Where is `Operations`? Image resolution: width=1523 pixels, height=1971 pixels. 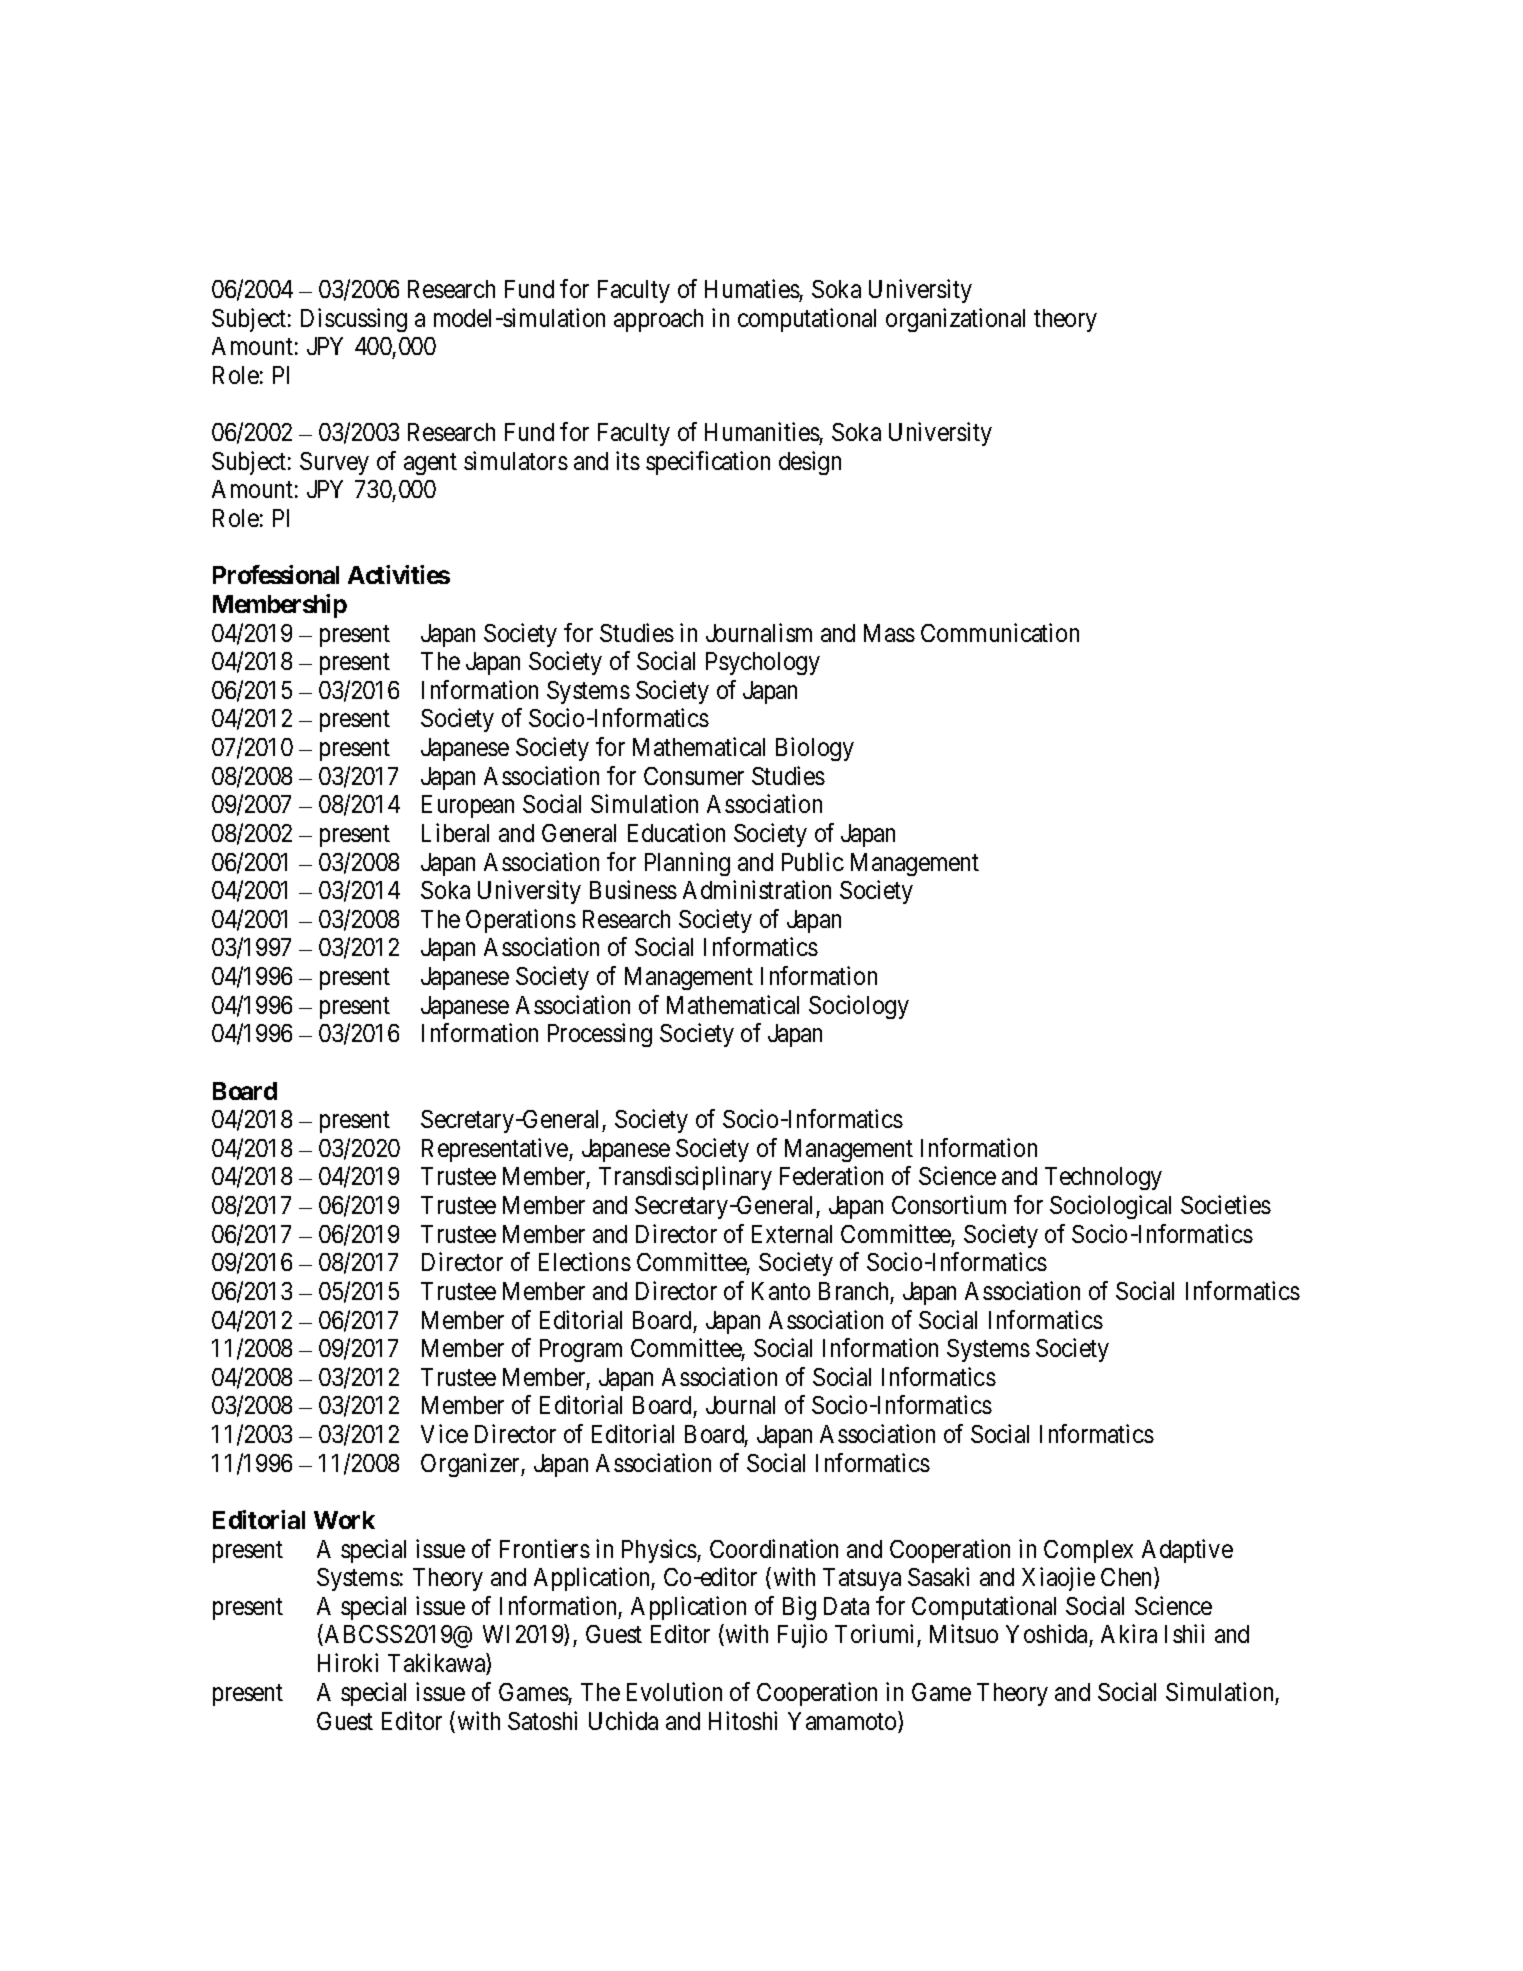 Operations is located at coordinates (521, 921).
